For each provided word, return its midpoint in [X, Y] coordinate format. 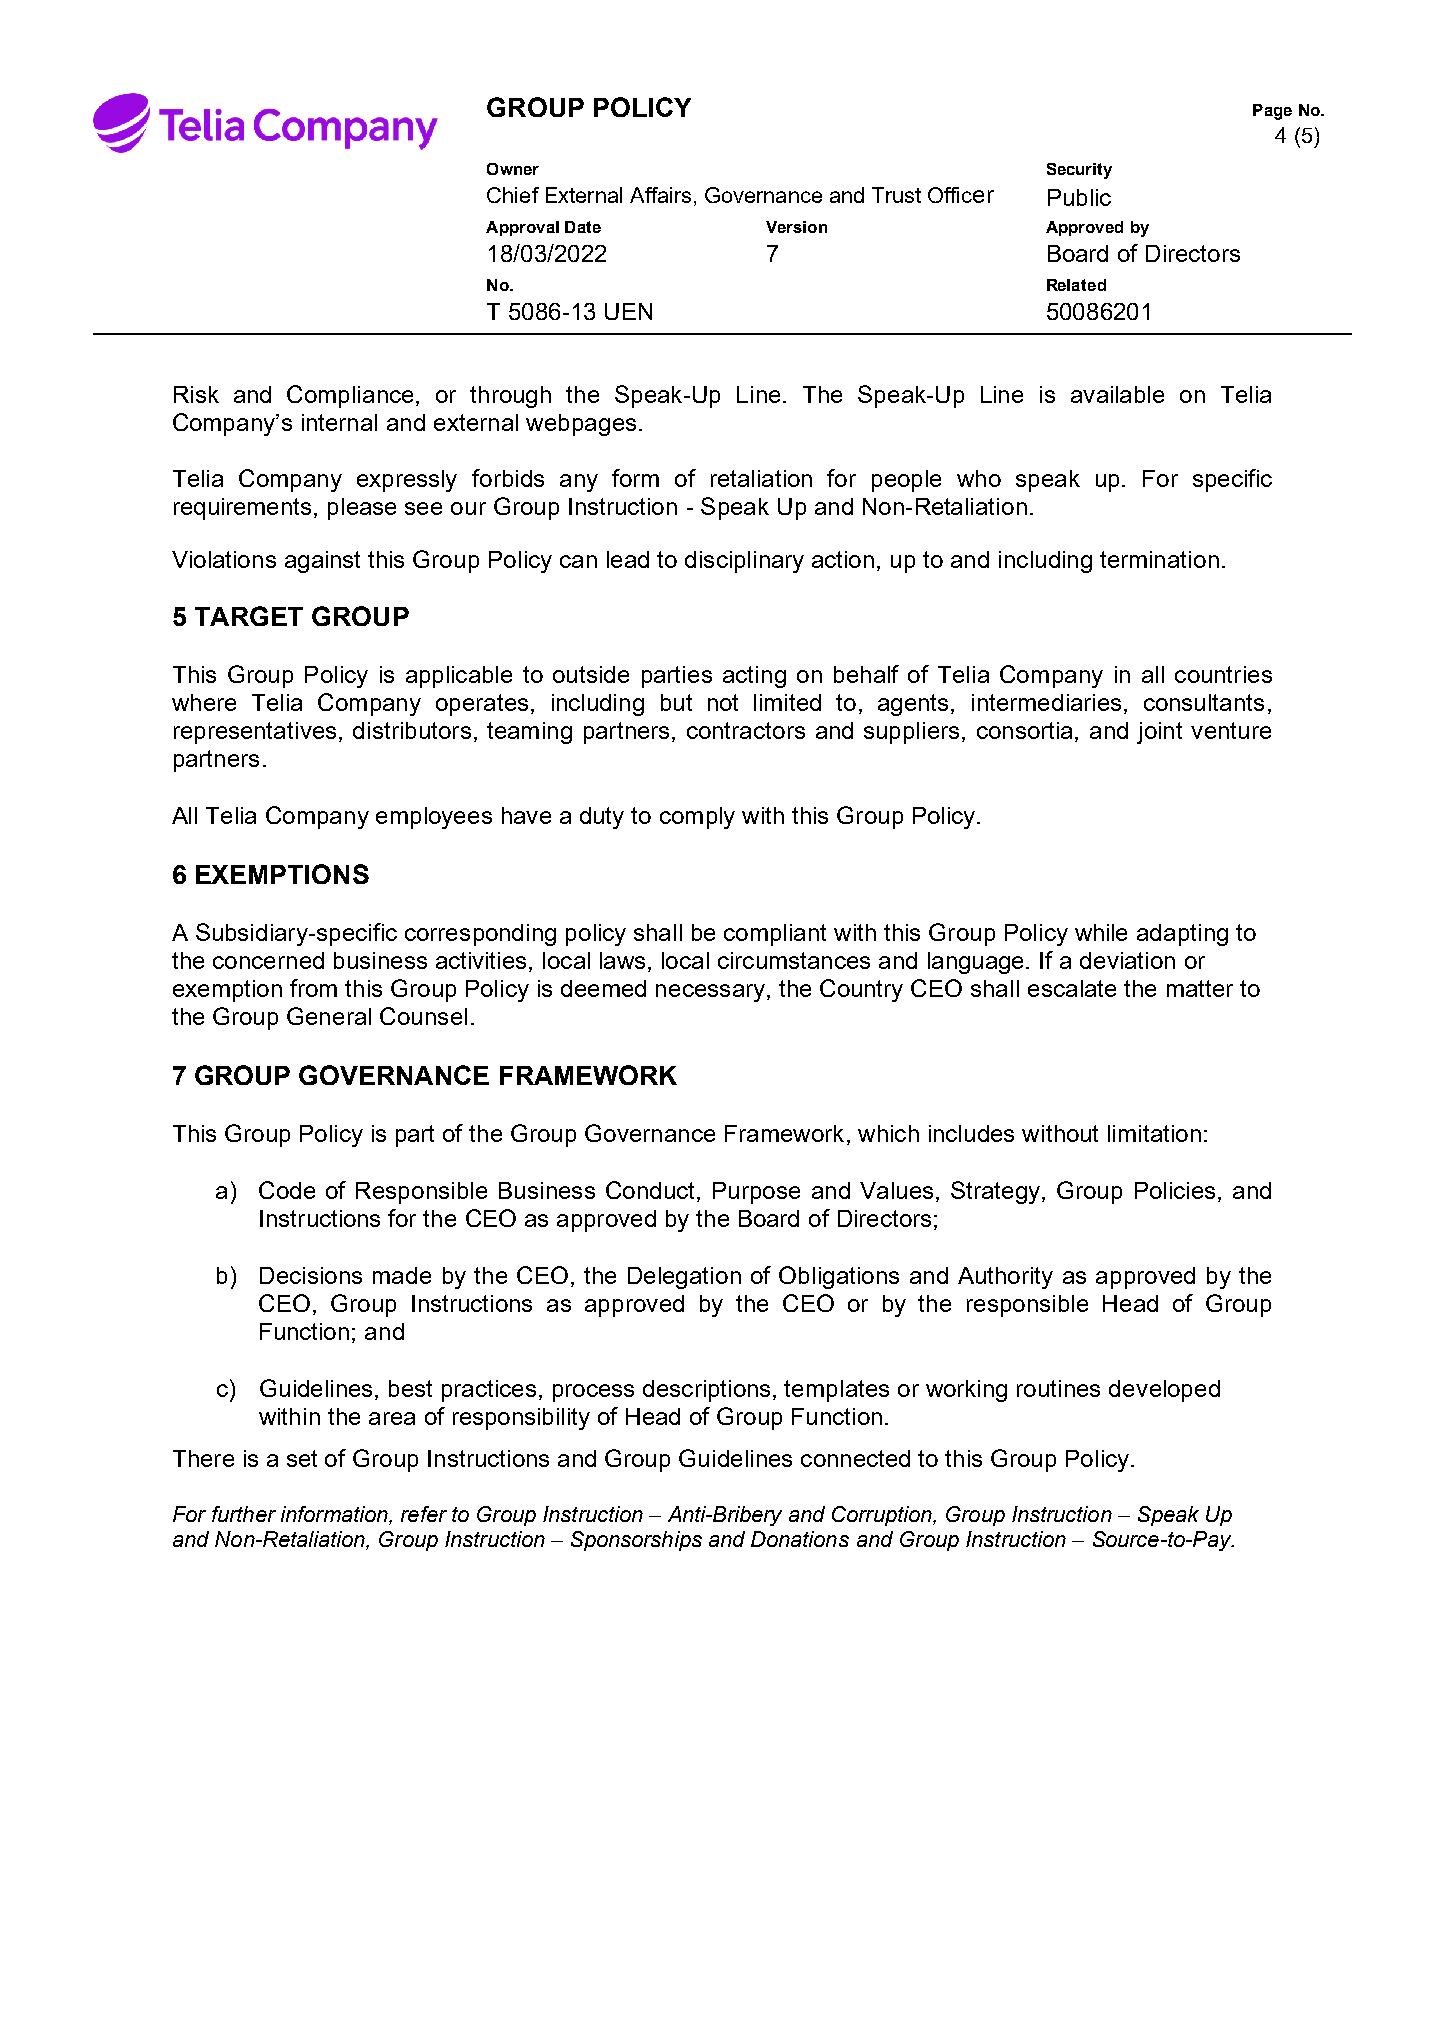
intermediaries [1046, 702]
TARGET [249, 616]
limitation [1154, 1133]
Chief [513, 195]
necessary [712, 993]
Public [1079, 197]
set [302, 1458]
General [329, 1016]
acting [754, 677]
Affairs [660, 195]
